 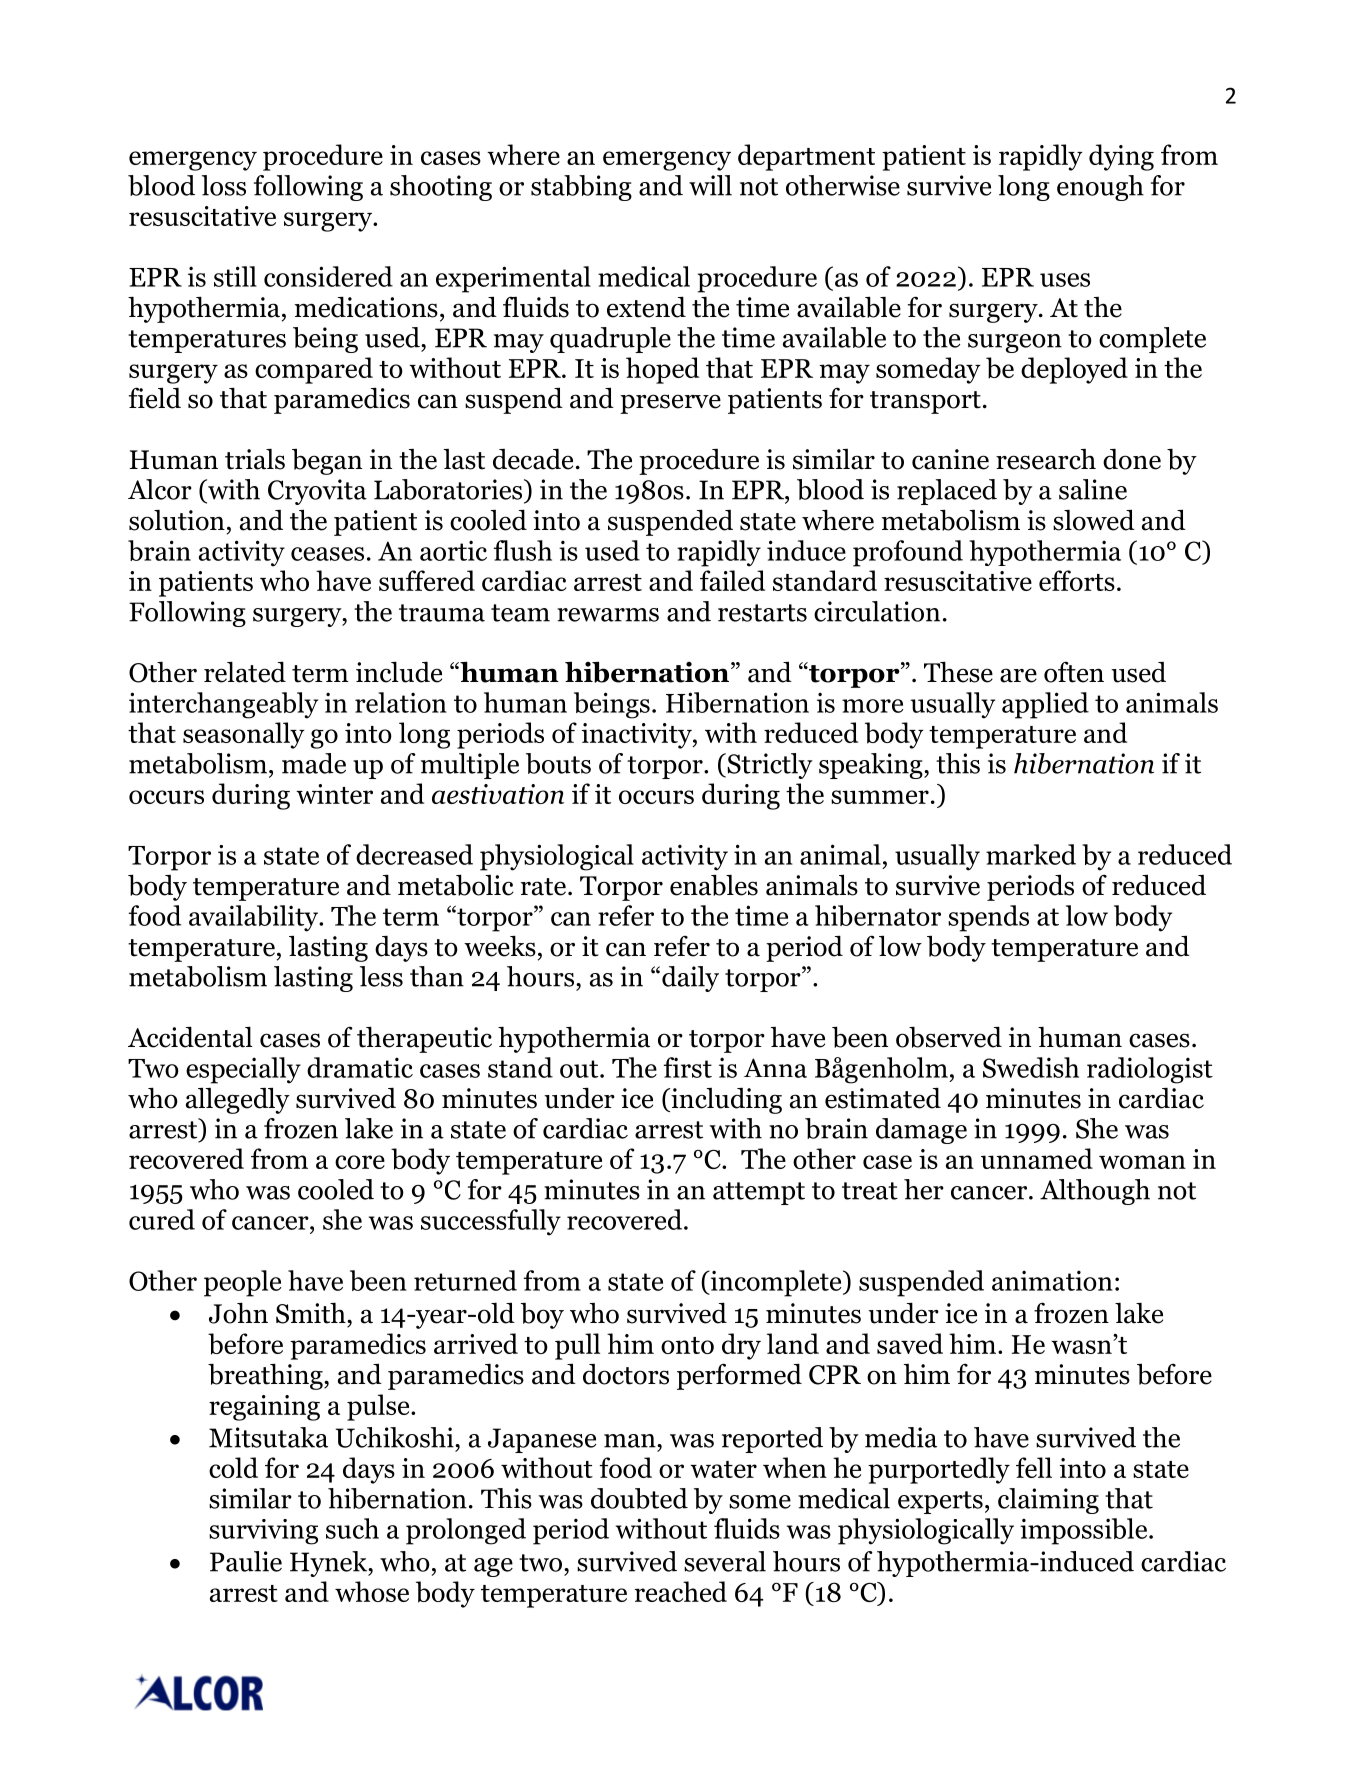 I want to click on ceases, so click(x=327, y=554).
